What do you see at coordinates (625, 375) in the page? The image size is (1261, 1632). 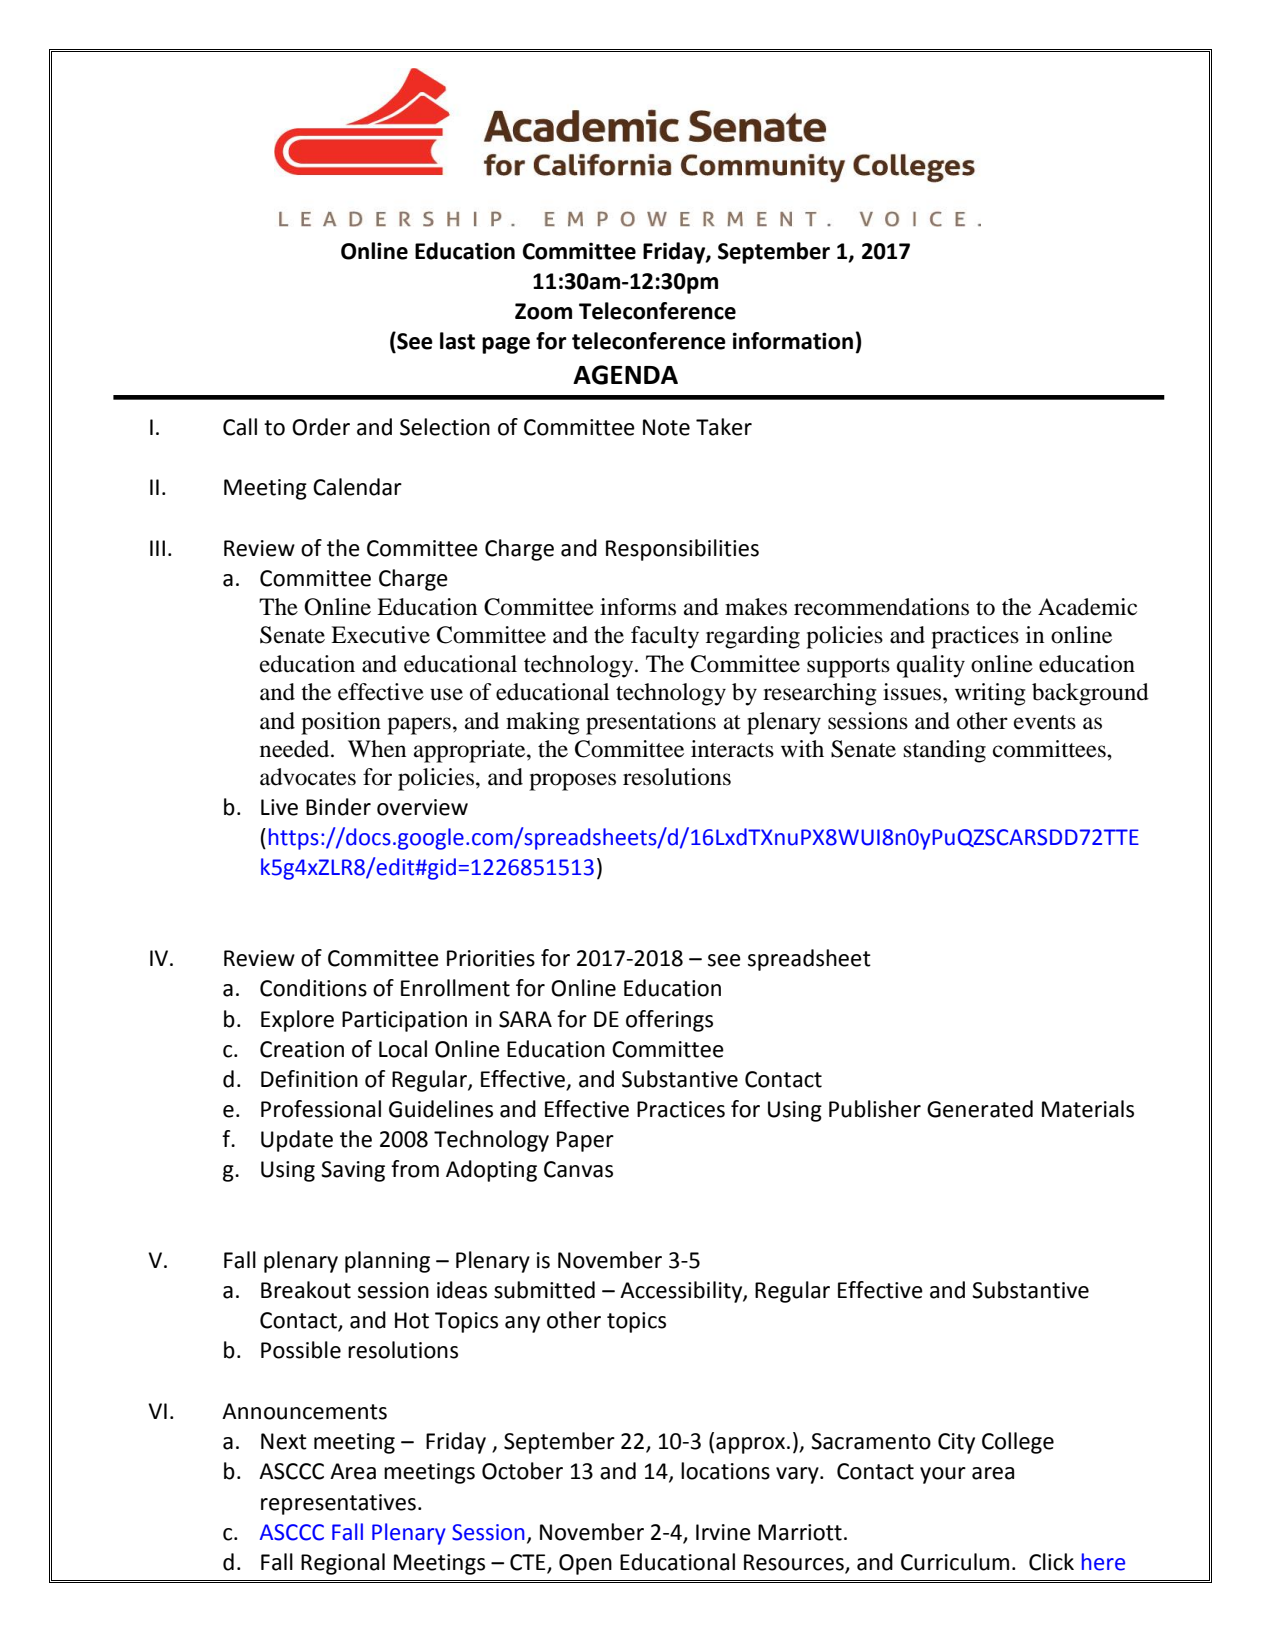 I see `AGENDA` at bounding box center [625, 375].
